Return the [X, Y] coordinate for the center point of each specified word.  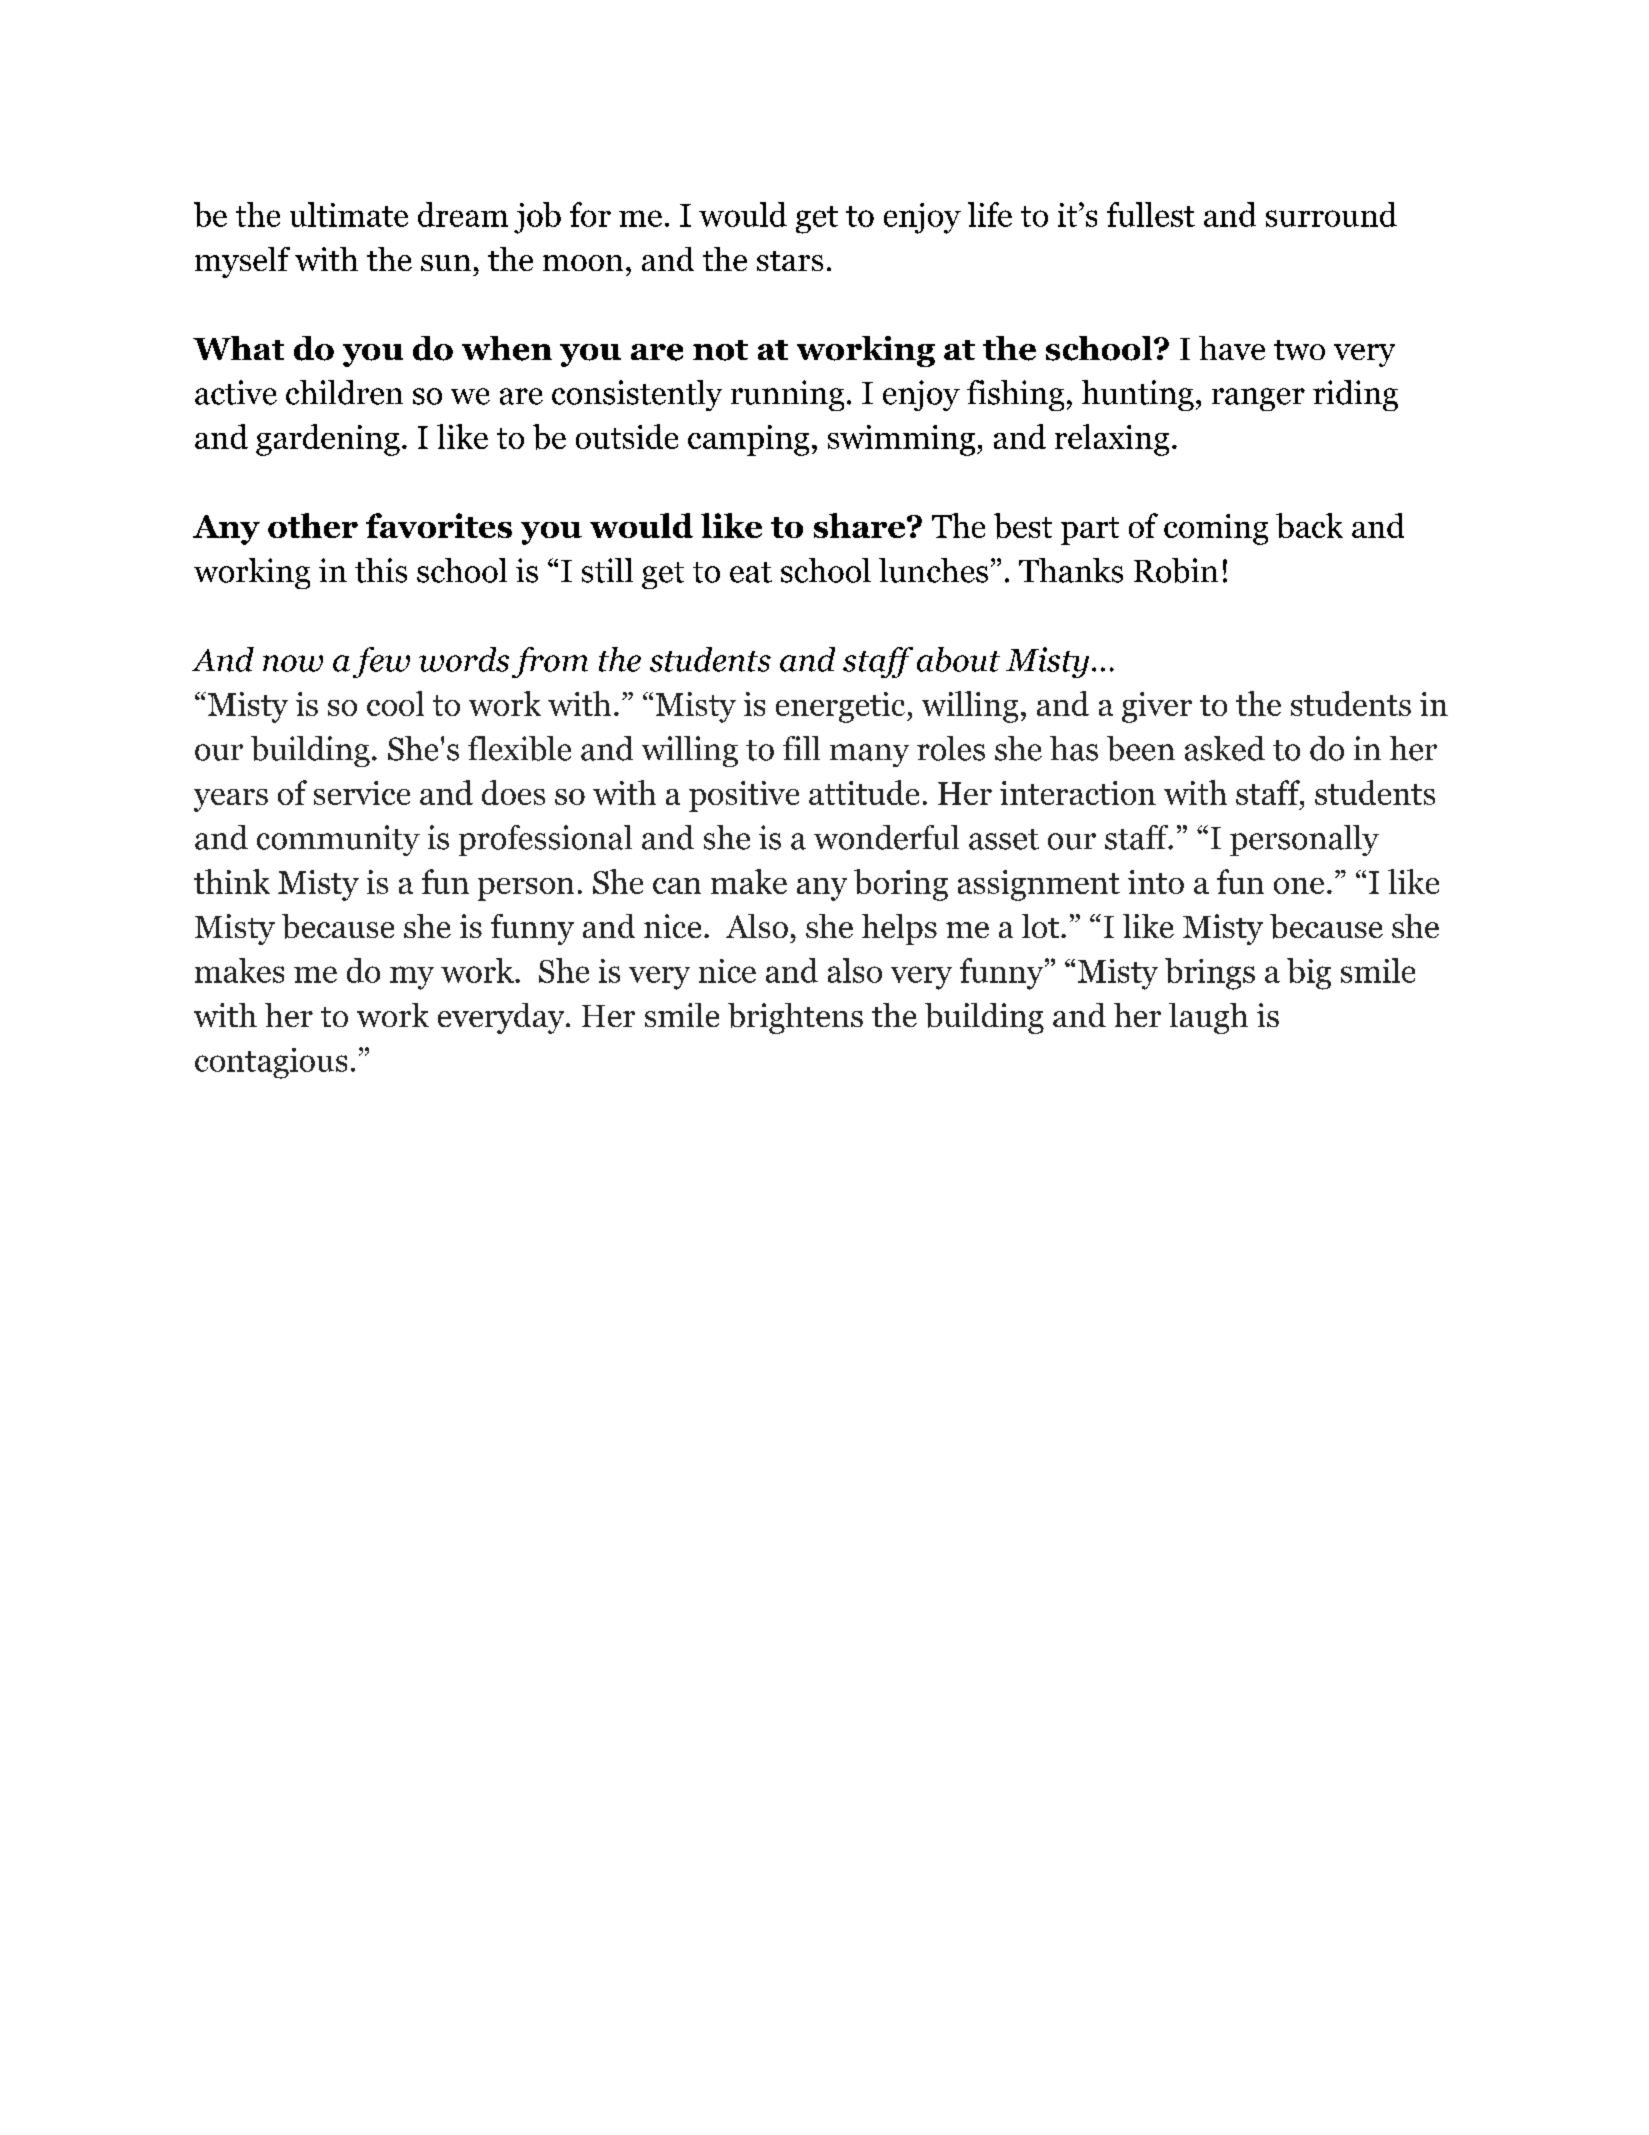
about [958, 659]
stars [790, 261]
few [381, 662]
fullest [1151, 214]
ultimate [349, 214]
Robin [1176, 570]
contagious [271, 1063]
